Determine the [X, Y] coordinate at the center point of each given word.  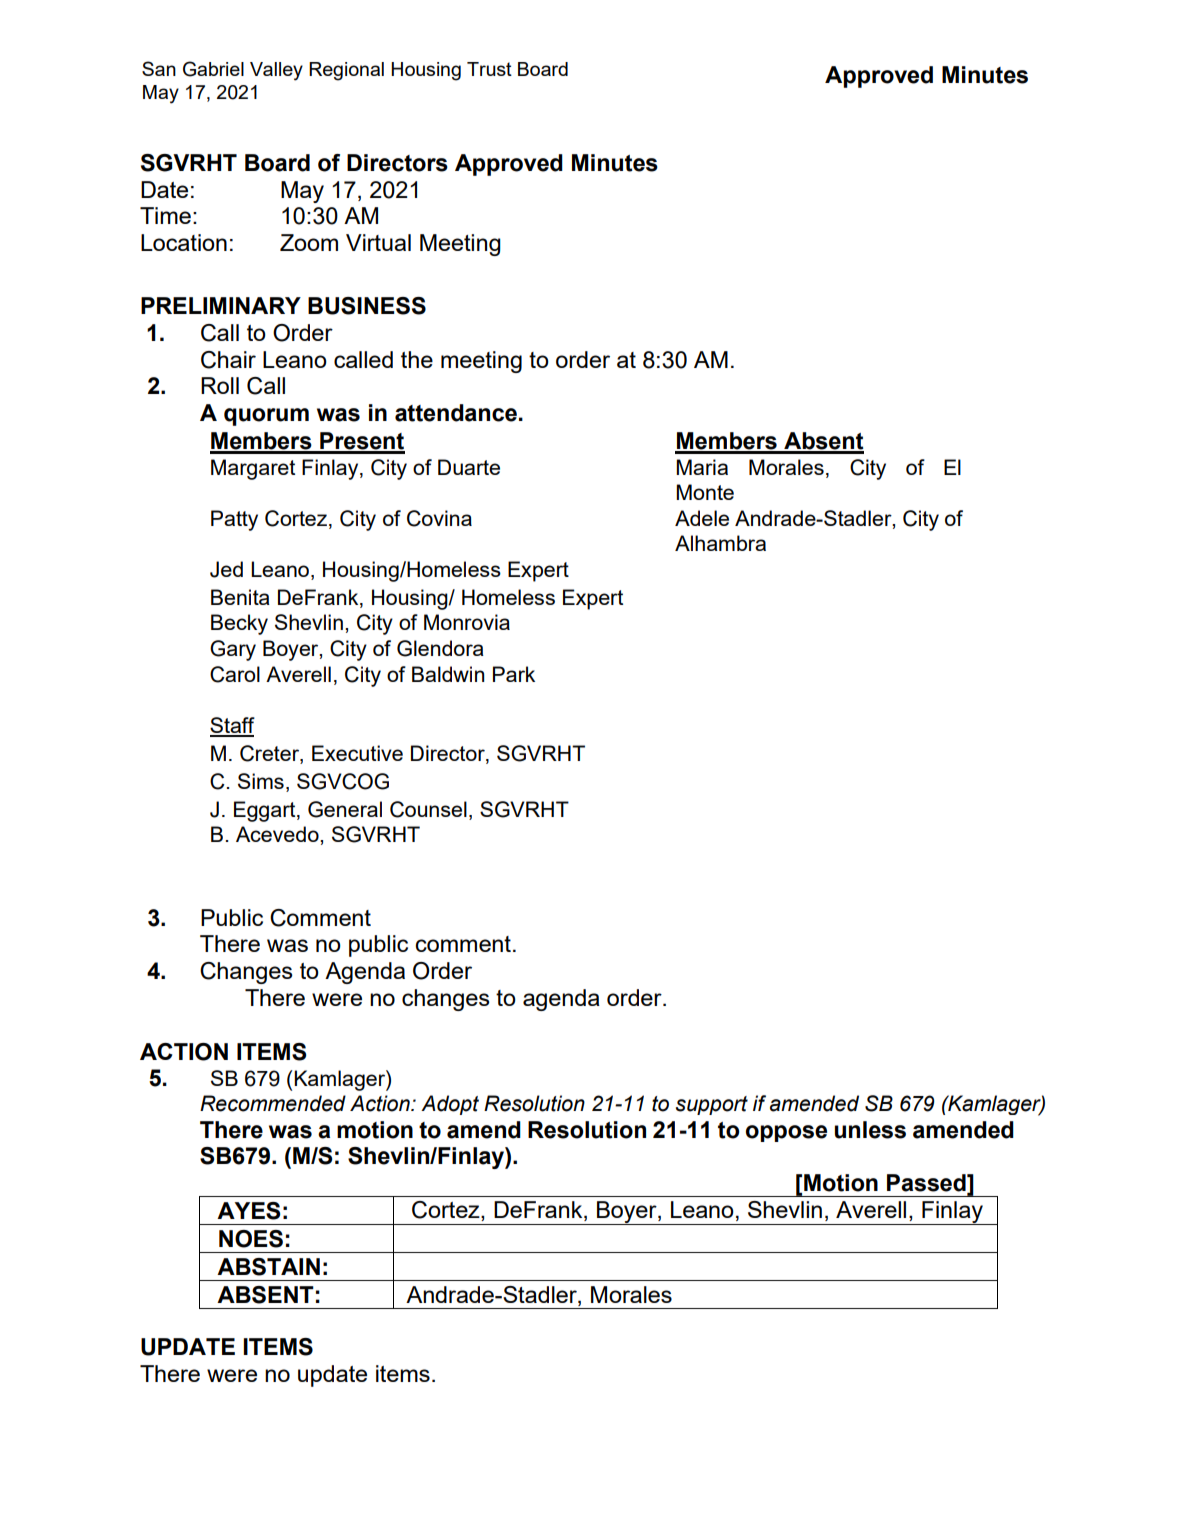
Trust [489, 69]
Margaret [253, 469]
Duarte [469, 467]
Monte [705, 492]
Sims [261, 781]
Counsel [428, 809]
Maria [702, 467]
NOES [251, 1239]
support [712, 1105]
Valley [276, 71]
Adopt [450, 1105]
